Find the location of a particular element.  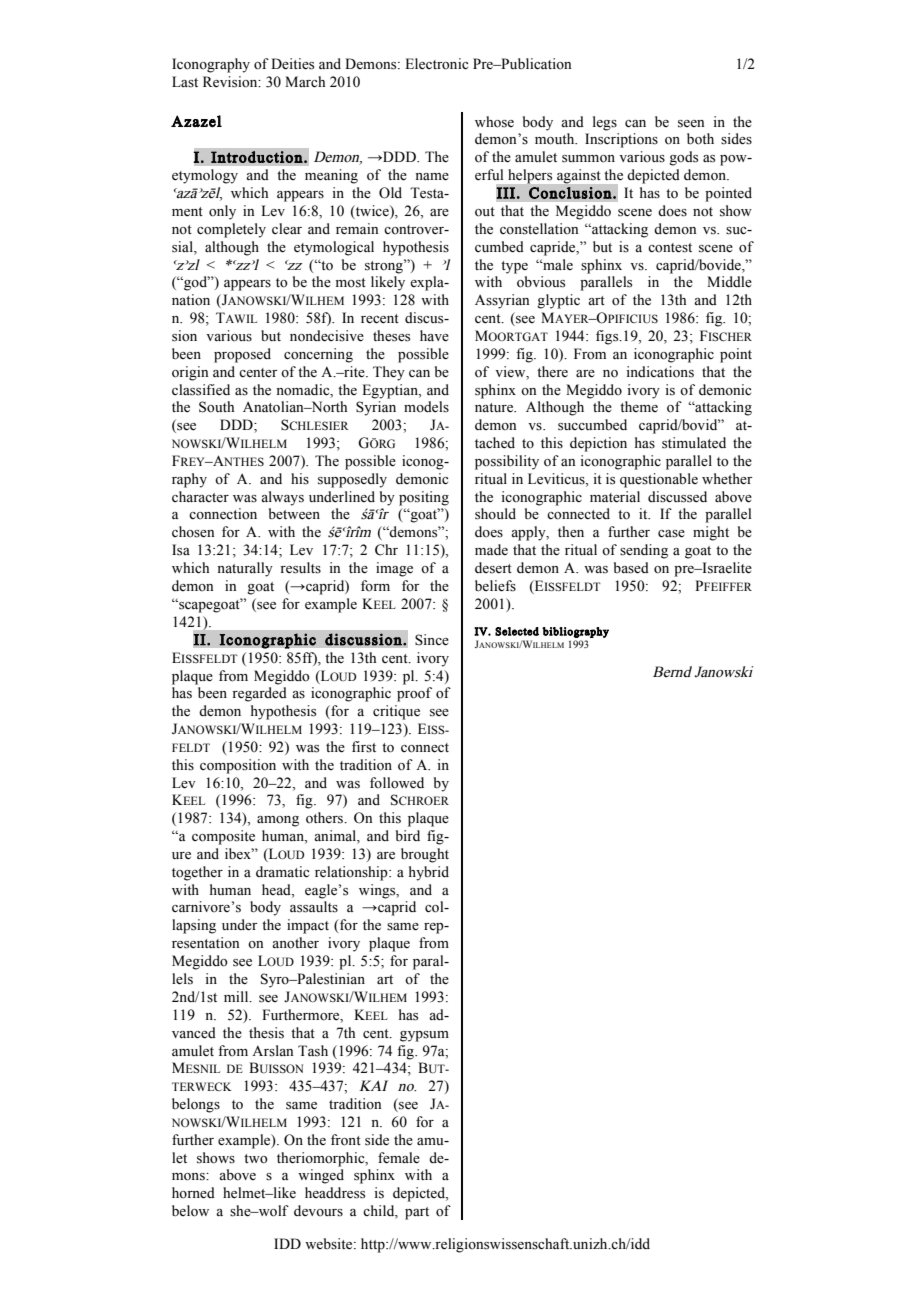

two is located at coordinates (256, 1159).
